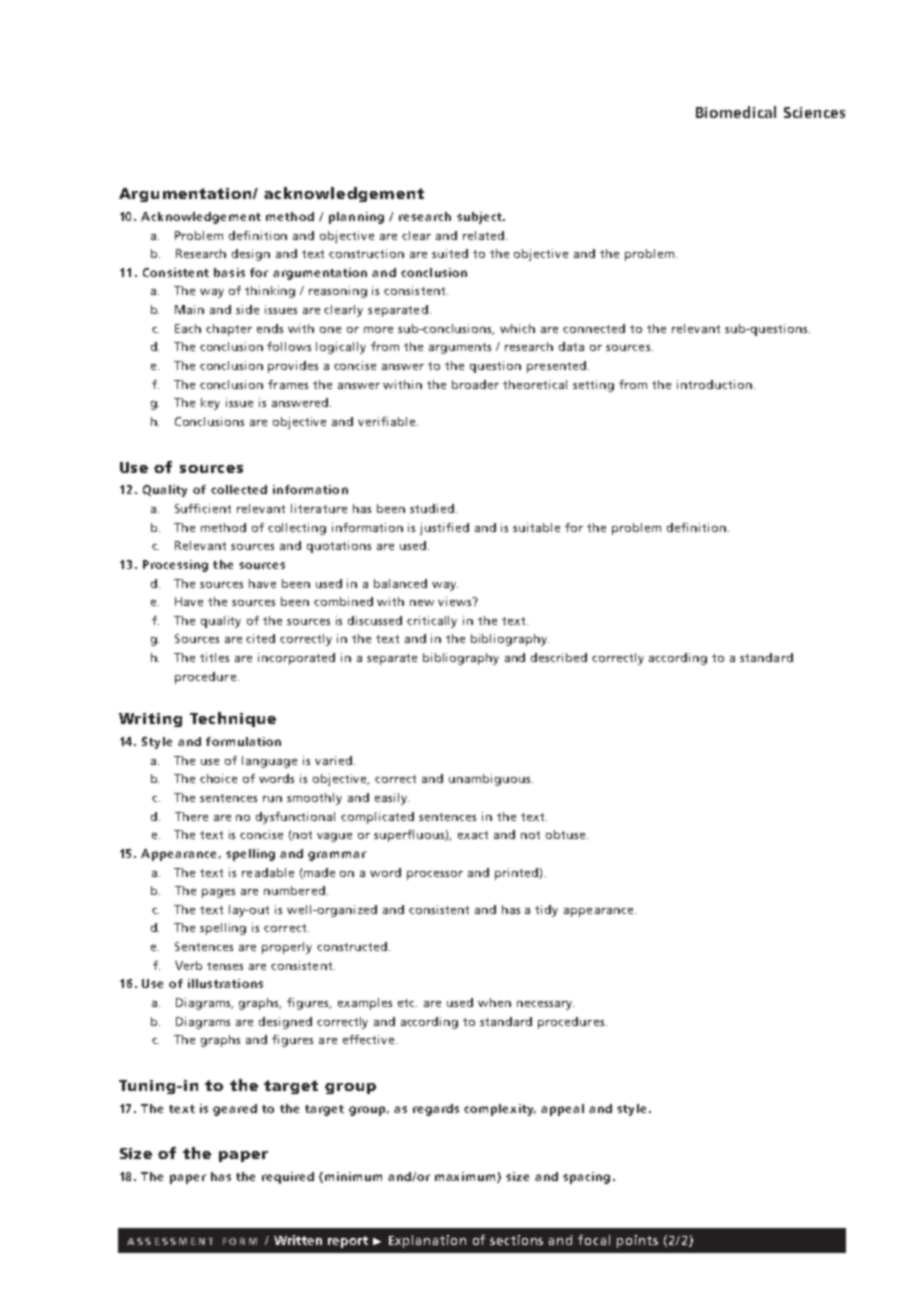 This screenshot has height=1308, width=924. Describe the element at coordinates (516, 1240) in the screenshot. I see `sections` at that location.
